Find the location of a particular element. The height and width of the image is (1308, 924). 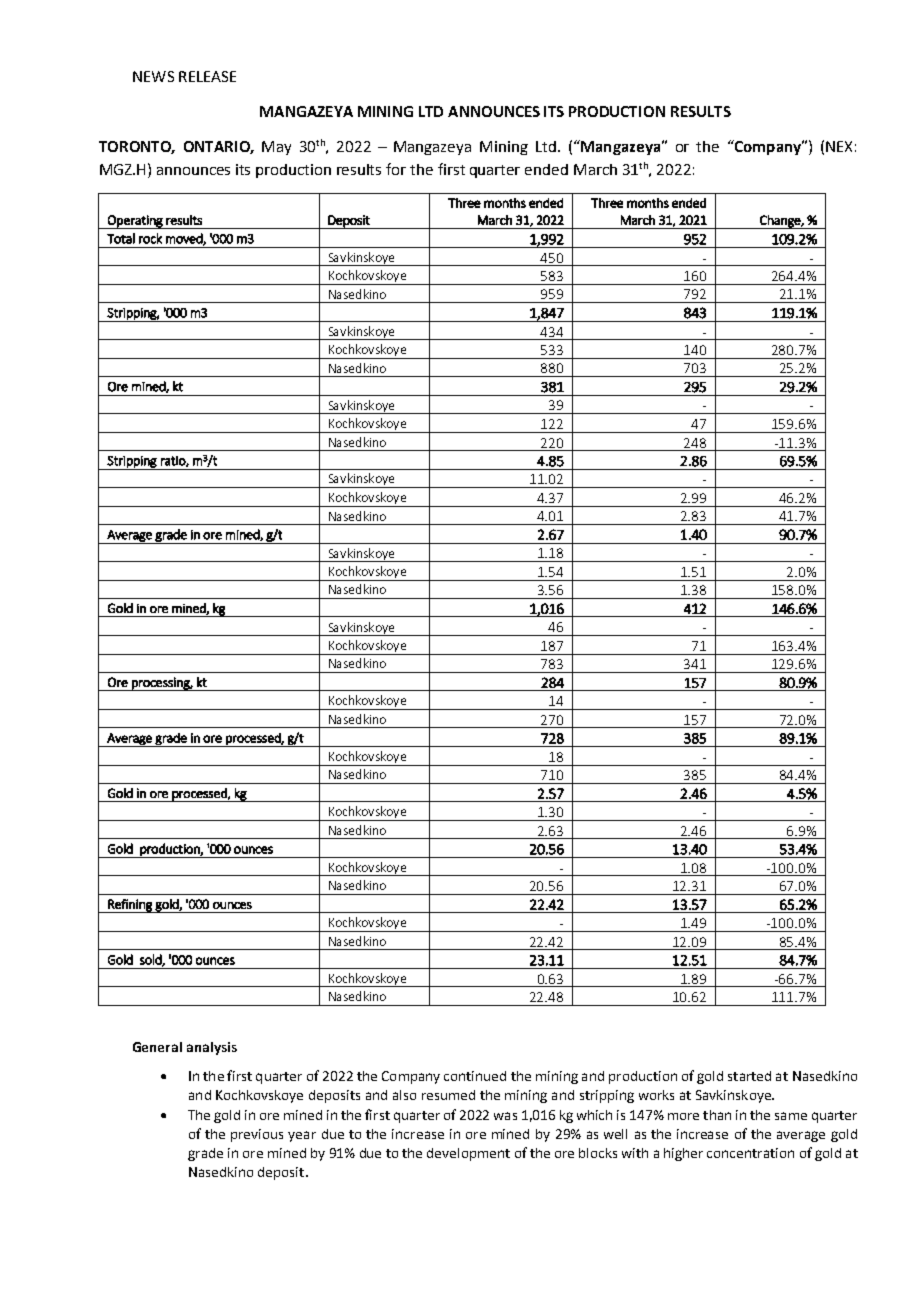

started is located at coordinates (749, 1076).
